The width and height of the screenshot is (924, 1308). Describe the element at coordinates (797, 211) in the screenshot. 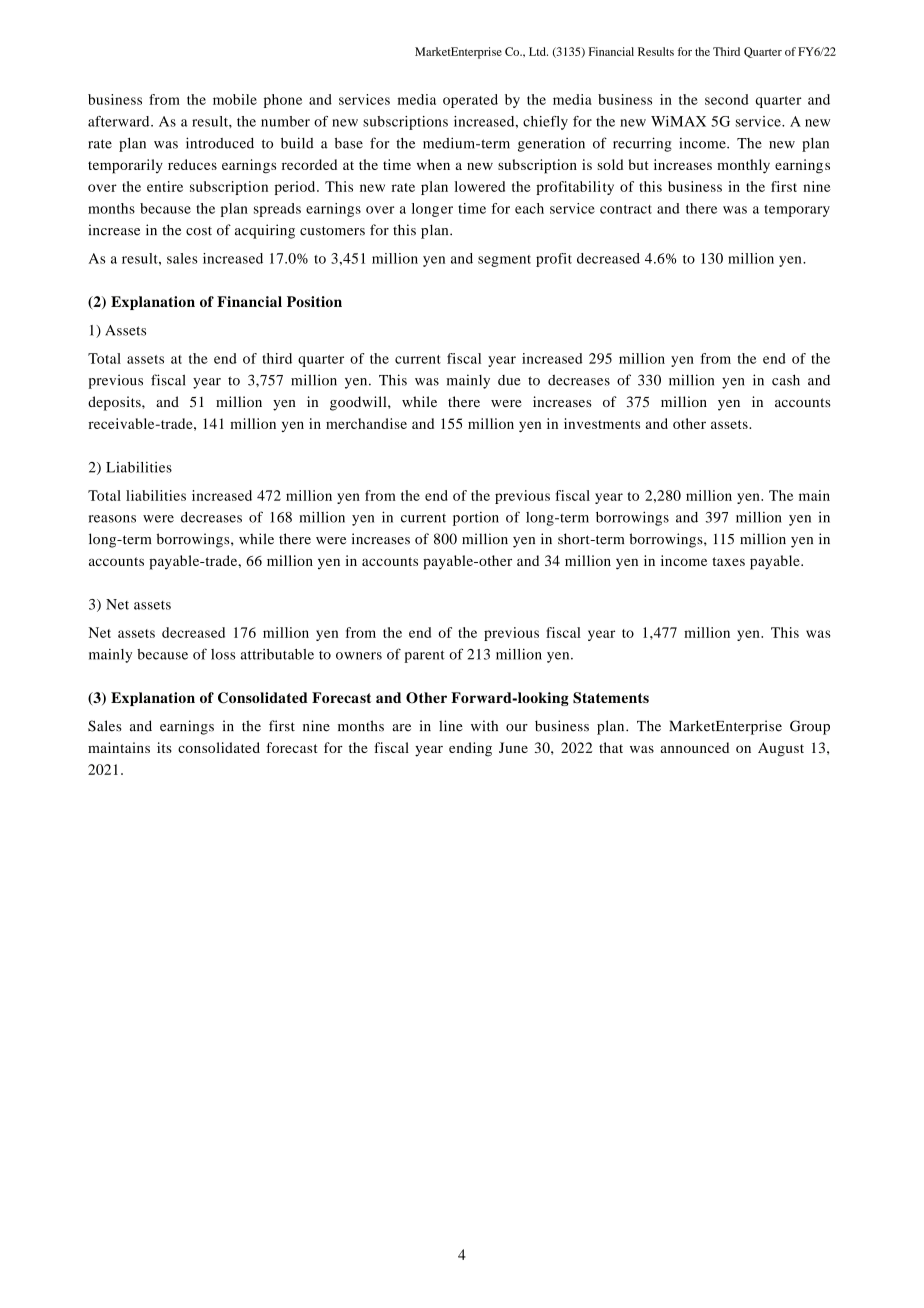

I see `temporary` at that location.
